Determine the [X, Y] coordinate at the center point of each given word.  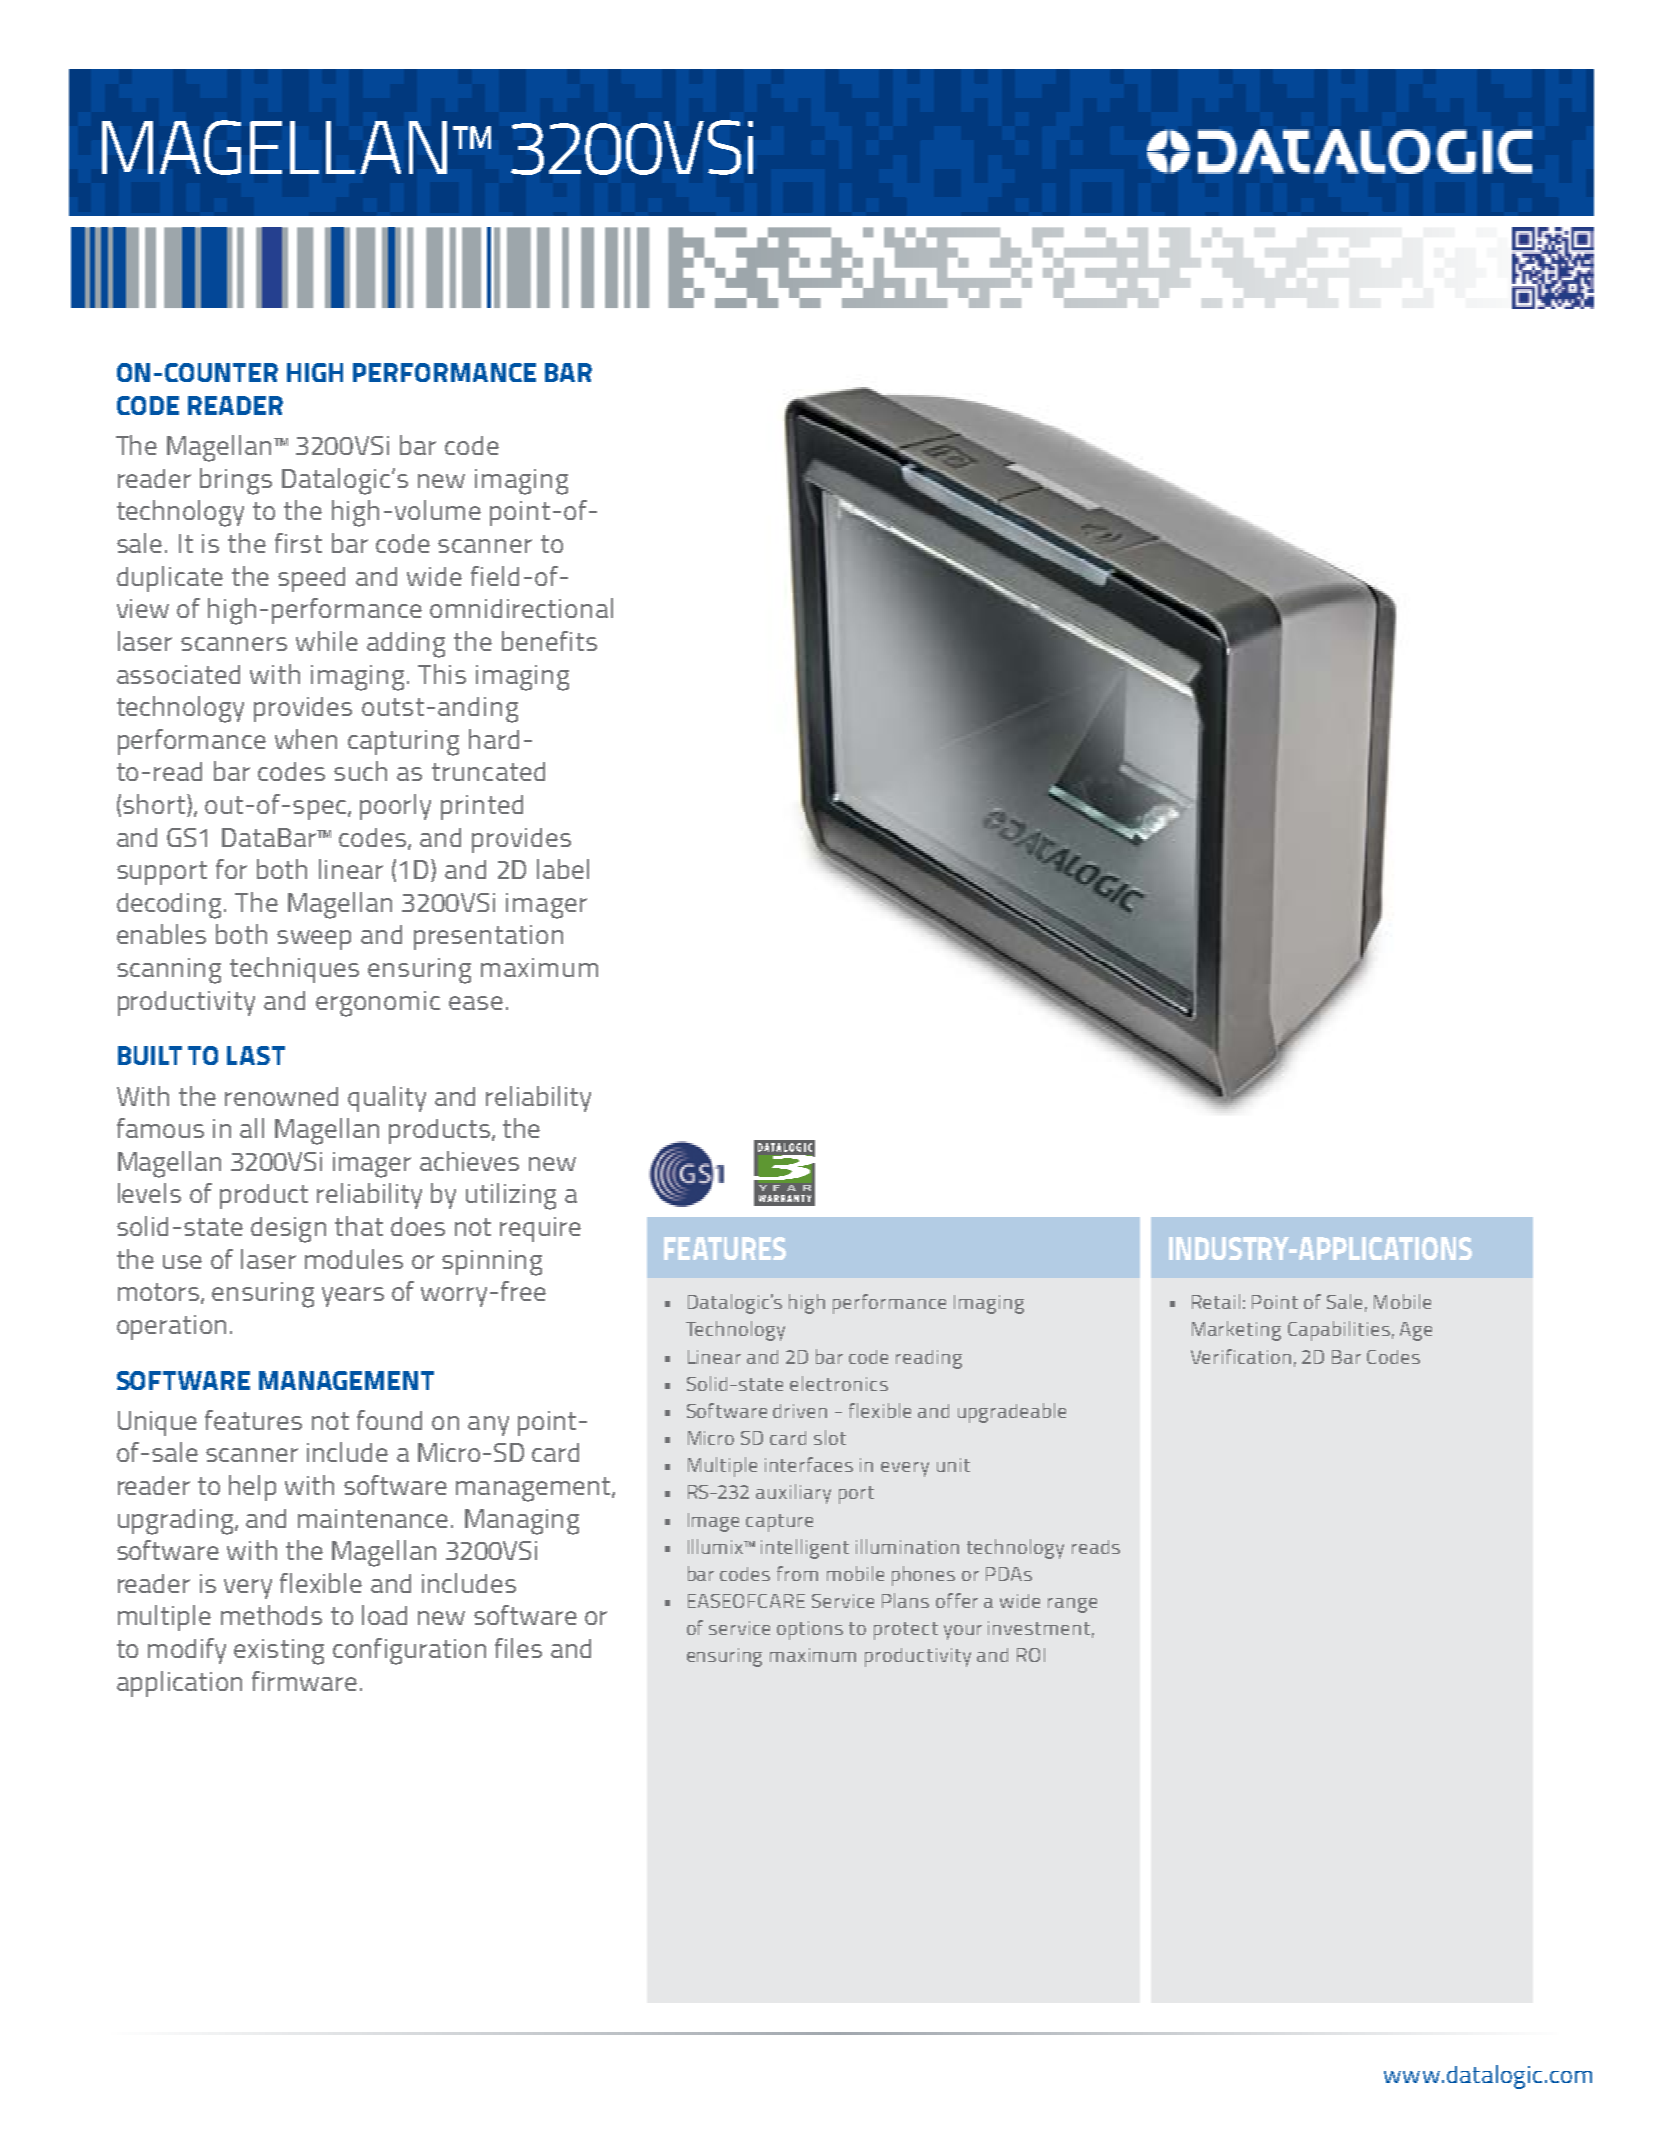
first [298, 543]
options [810, 1630]
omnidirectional [521, 608]
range [1072, 1605]
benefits [549, 641]
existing [279, 1652]
